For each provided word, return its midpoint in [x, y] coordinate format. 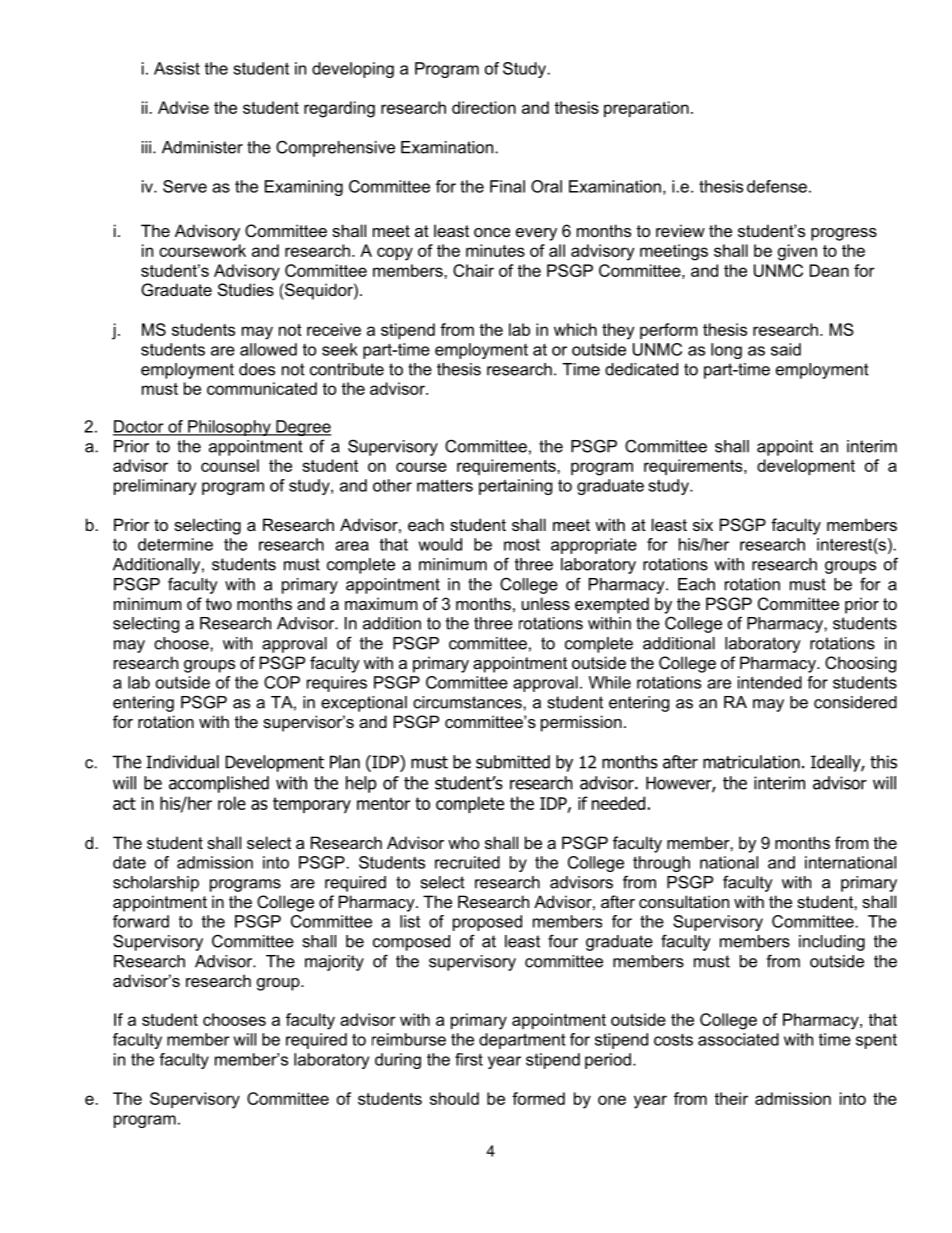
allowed [268, 349]
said [786, 349]
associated [738, 1039]
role [232, 803]
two [219, 604]
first [469, 1059]
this [883, 762]
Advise [183, 107]
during [398, 1061]
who [463, 842]
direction [484, 107]
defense [777, 186]
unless [546, 603]
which [575, 329]
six [703, 524]
